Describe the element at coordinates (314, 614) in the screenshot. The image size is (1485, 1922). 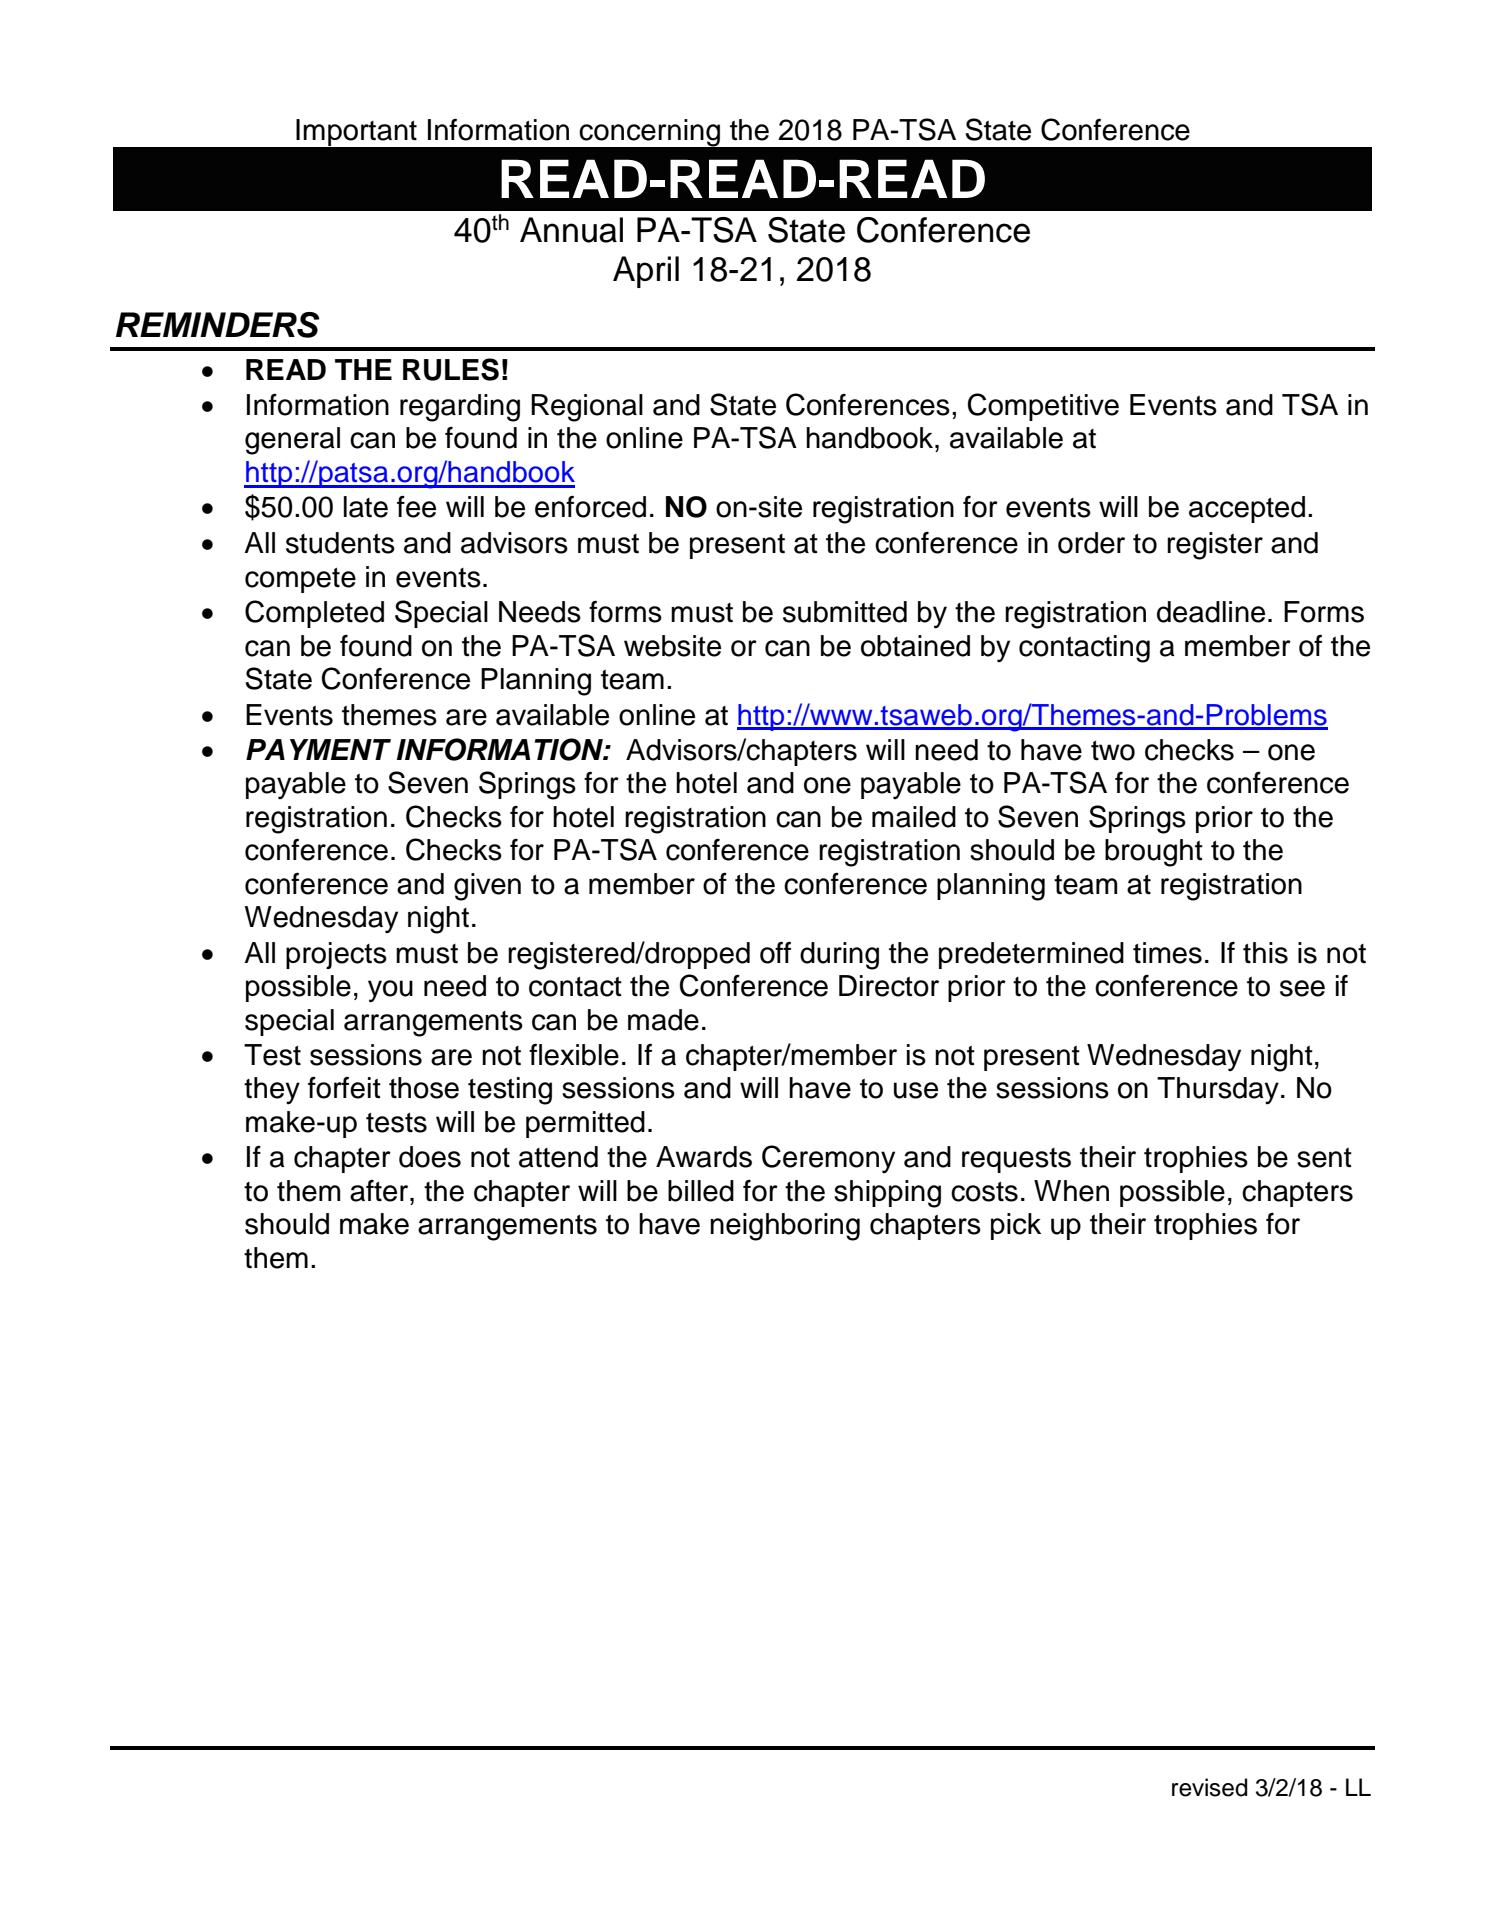
I see `Completed` at that location.
